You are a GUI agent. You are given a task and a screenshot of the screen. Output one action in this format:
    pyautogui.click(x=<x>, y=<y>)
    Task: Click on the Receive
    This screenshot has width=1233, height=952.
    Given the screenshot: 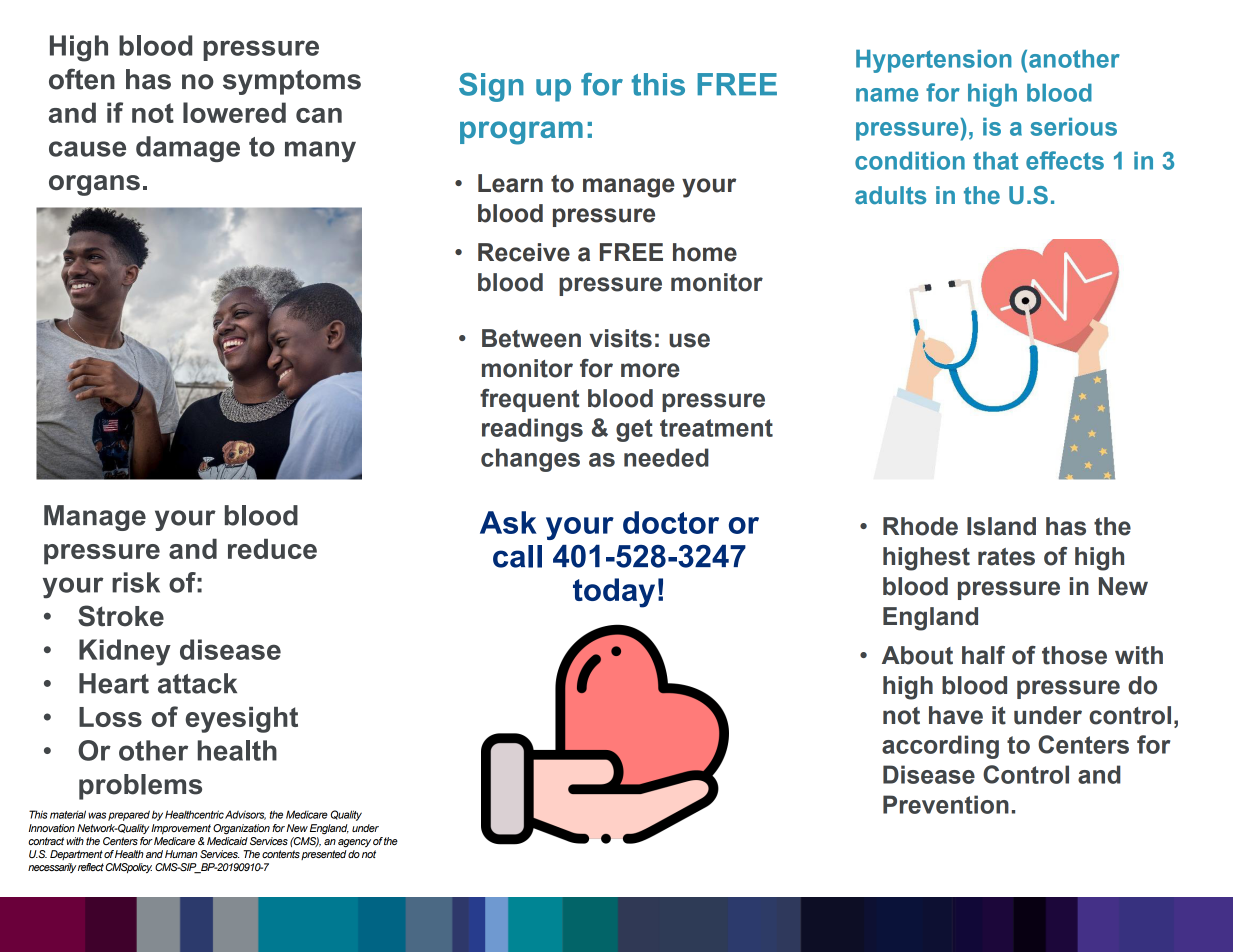 What is the action you would take?
    pyautogui.click(x=524, y=252)
